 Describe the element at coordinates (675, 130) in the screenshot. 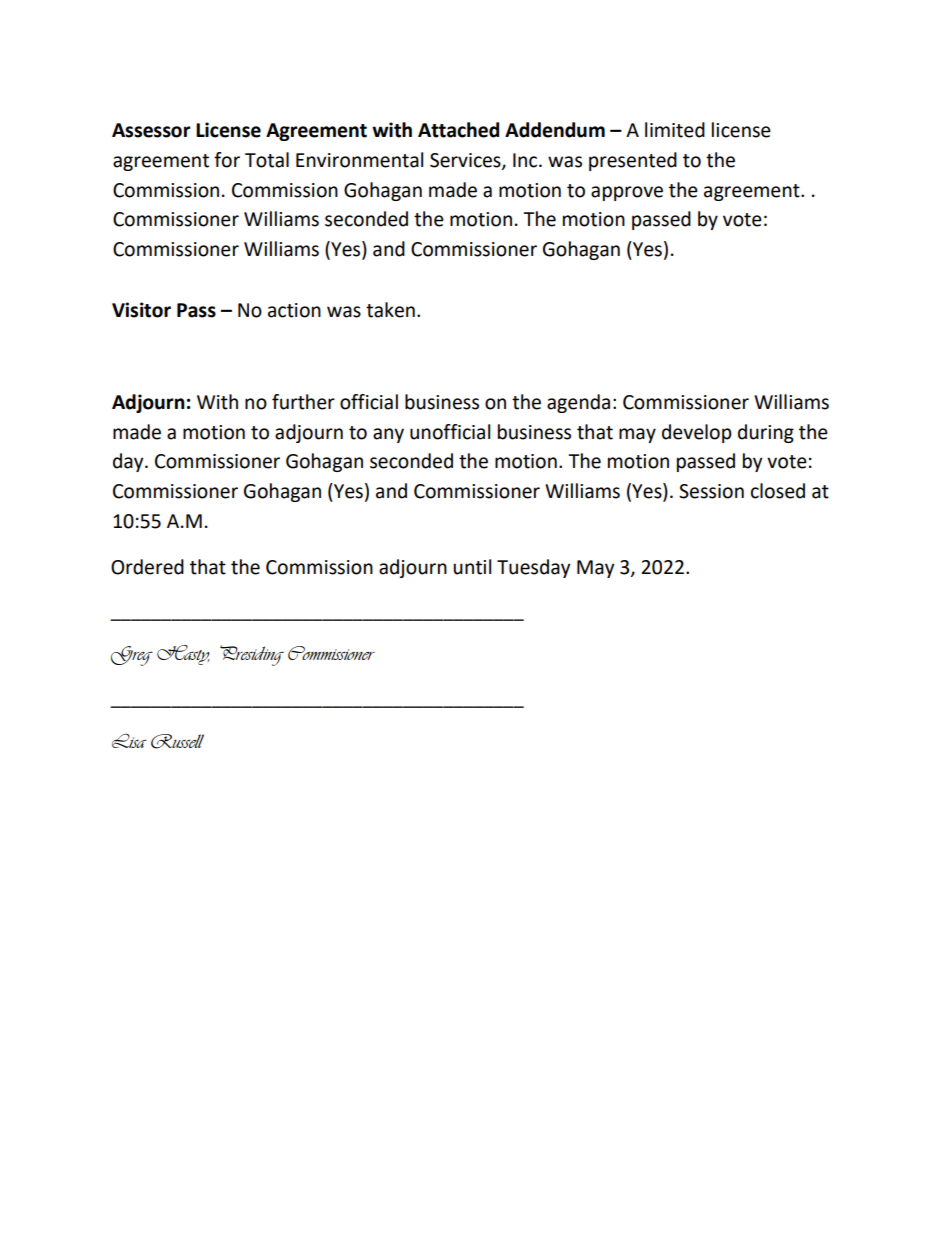

I see `limited` at that location.
